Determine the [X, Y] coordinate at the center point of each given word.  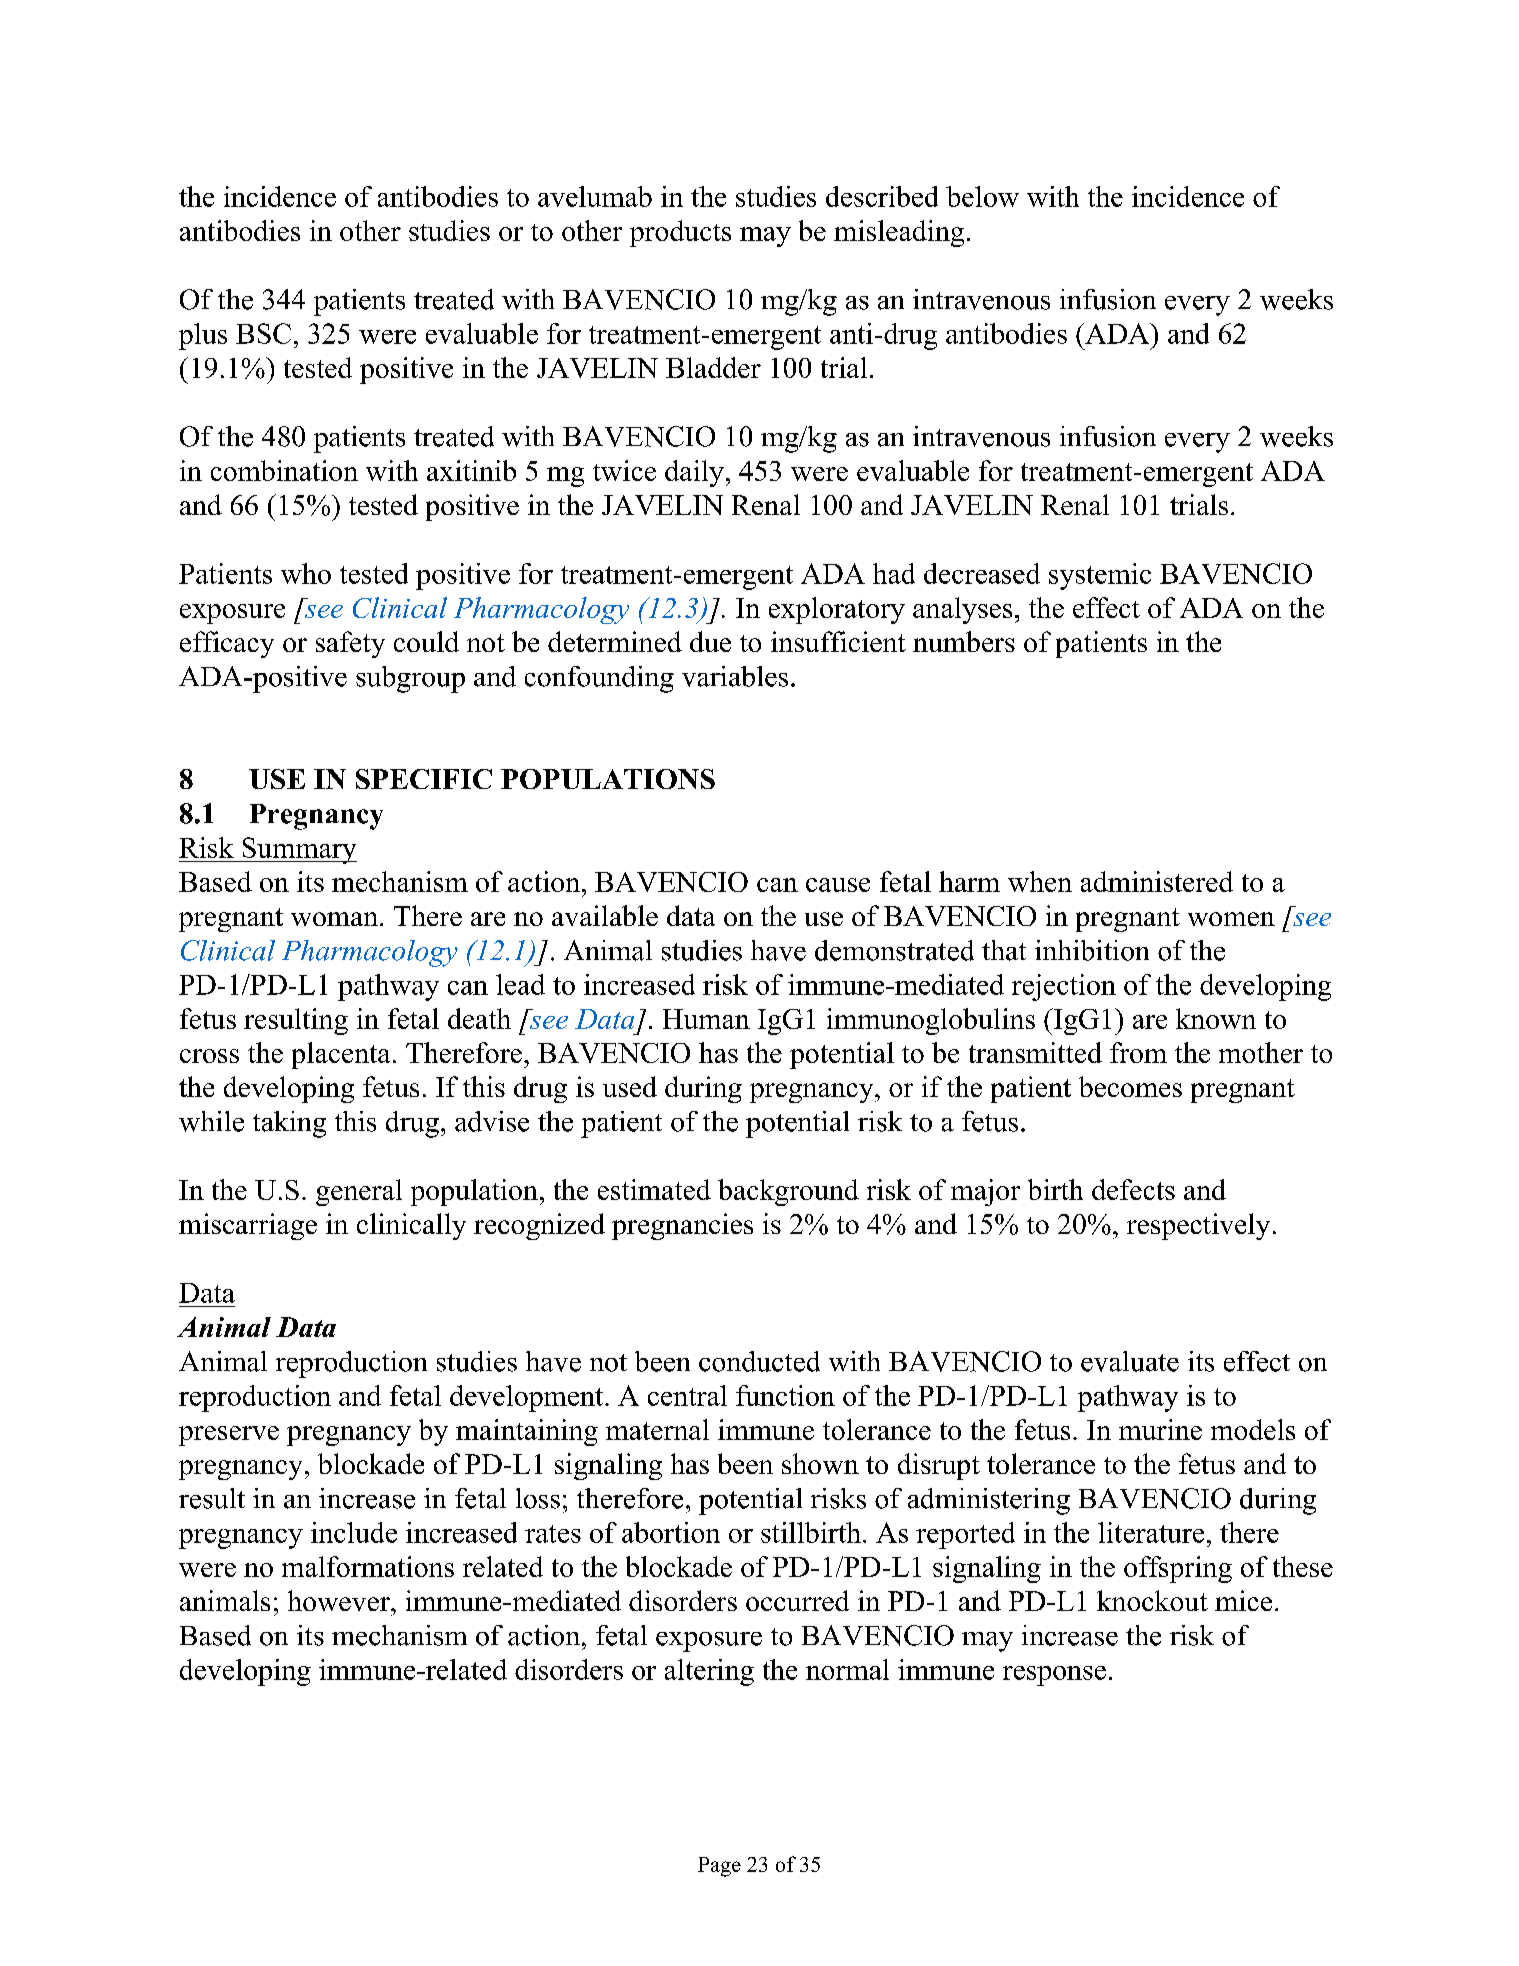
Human [706, 1019]
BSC [263, 333]
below [982, 196]
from [1138, 1052]
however [340, 1600]
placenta [341, 1055]
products [680, 233]
